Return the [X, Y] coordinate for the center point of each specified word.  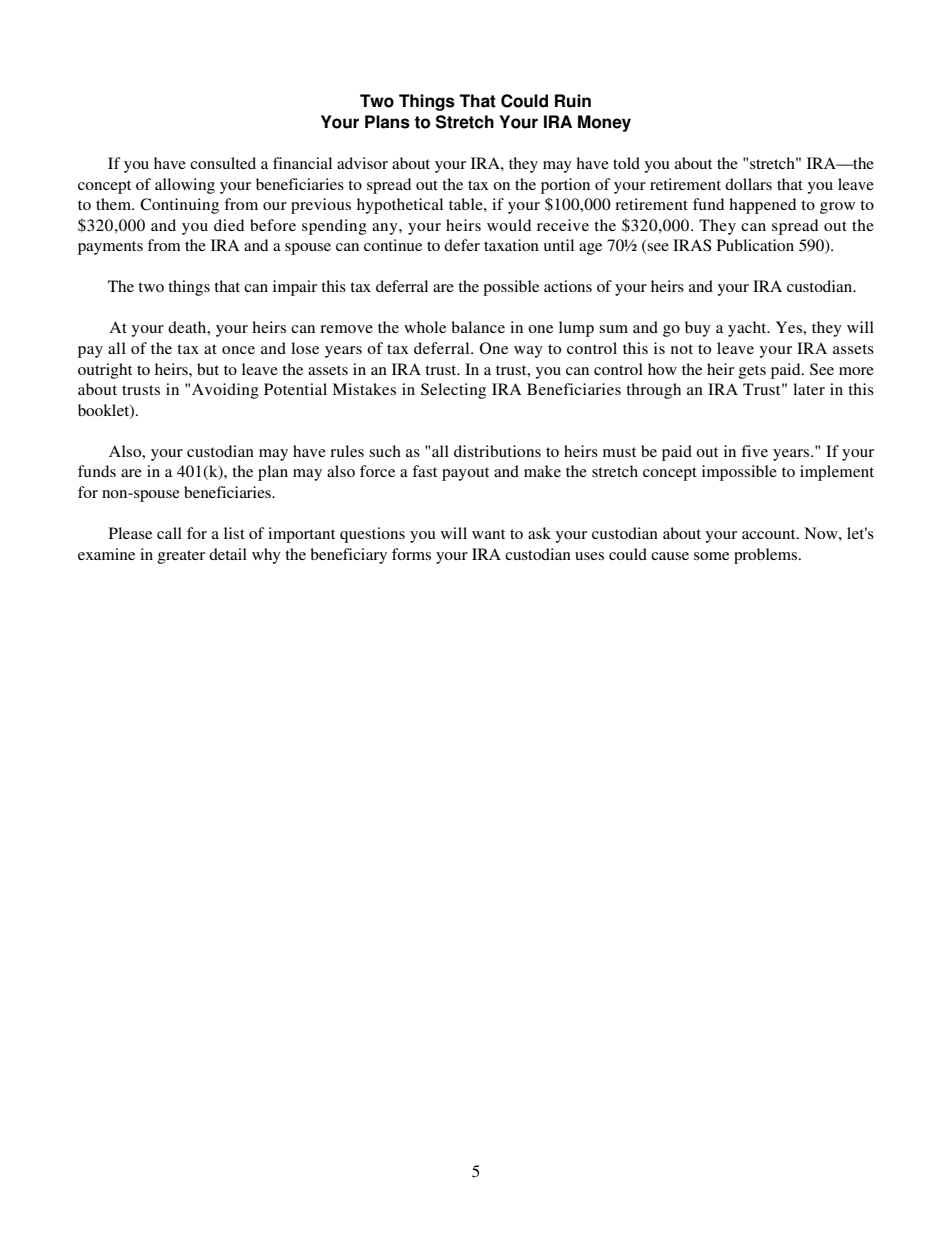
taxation [511, 245]
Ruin [573, 101]
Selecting [453, 391]
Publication [755, 245]
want [488, 534]
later [809, 389]
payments [110, 248]
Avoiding [225, 391]
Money [604, 123]
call [169, 533]
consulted [223, 163]
